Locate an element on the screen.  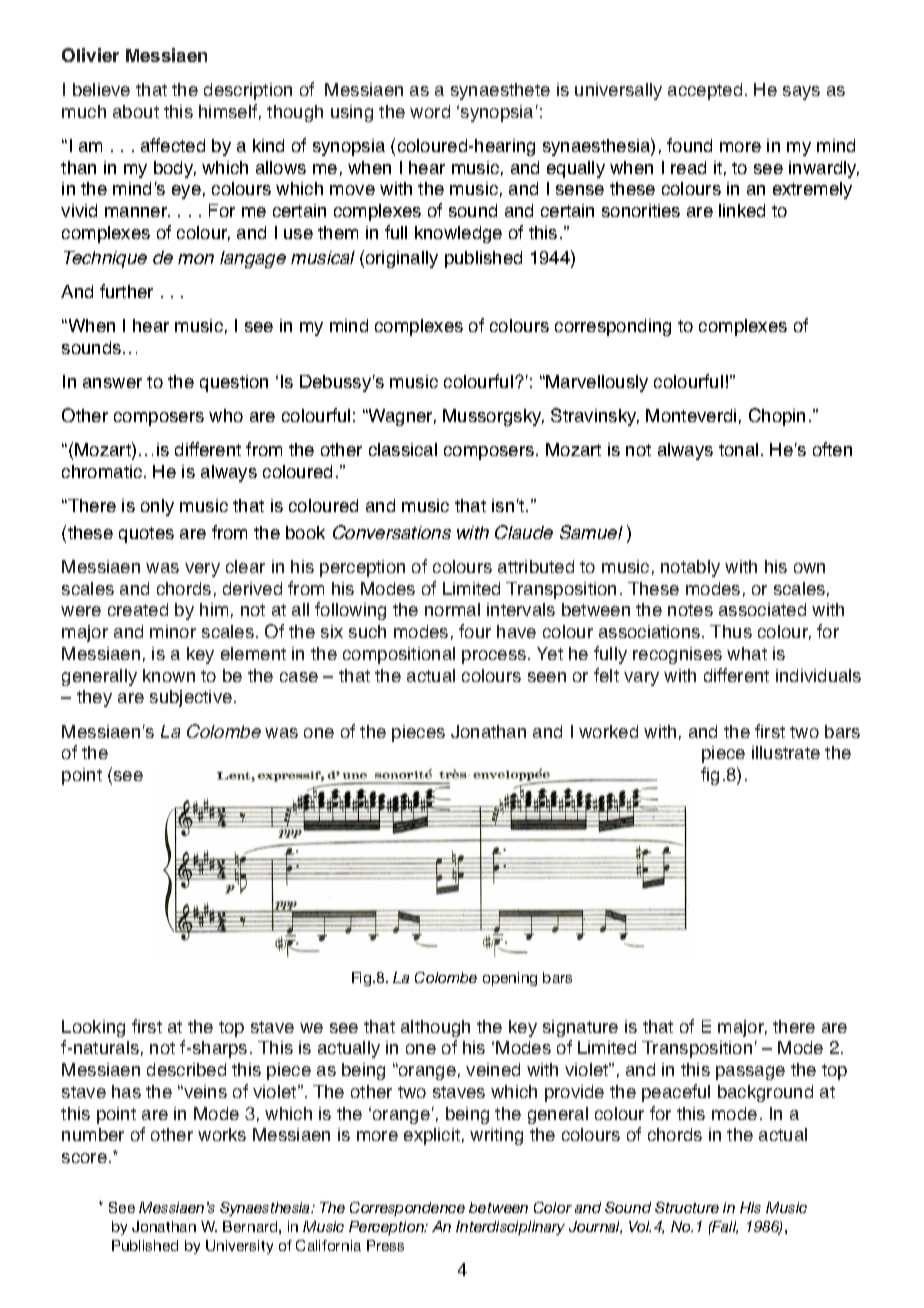
Correspondence is located at coordinates (407, 1209).
